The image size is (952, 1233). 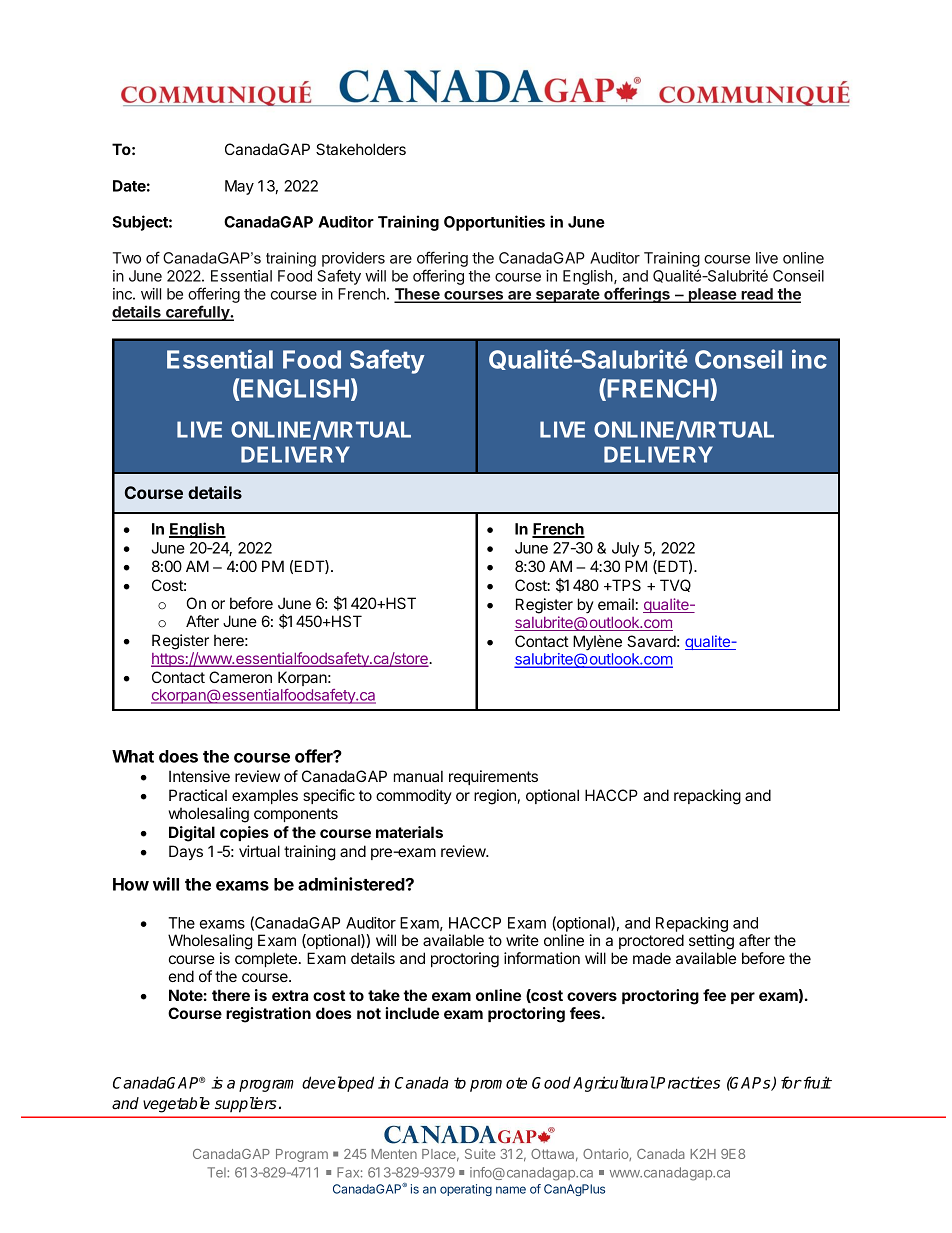 What do you see at coordinates (494, 223) in the image?
I see `Opportunities` at bounding box center [494, 223].
